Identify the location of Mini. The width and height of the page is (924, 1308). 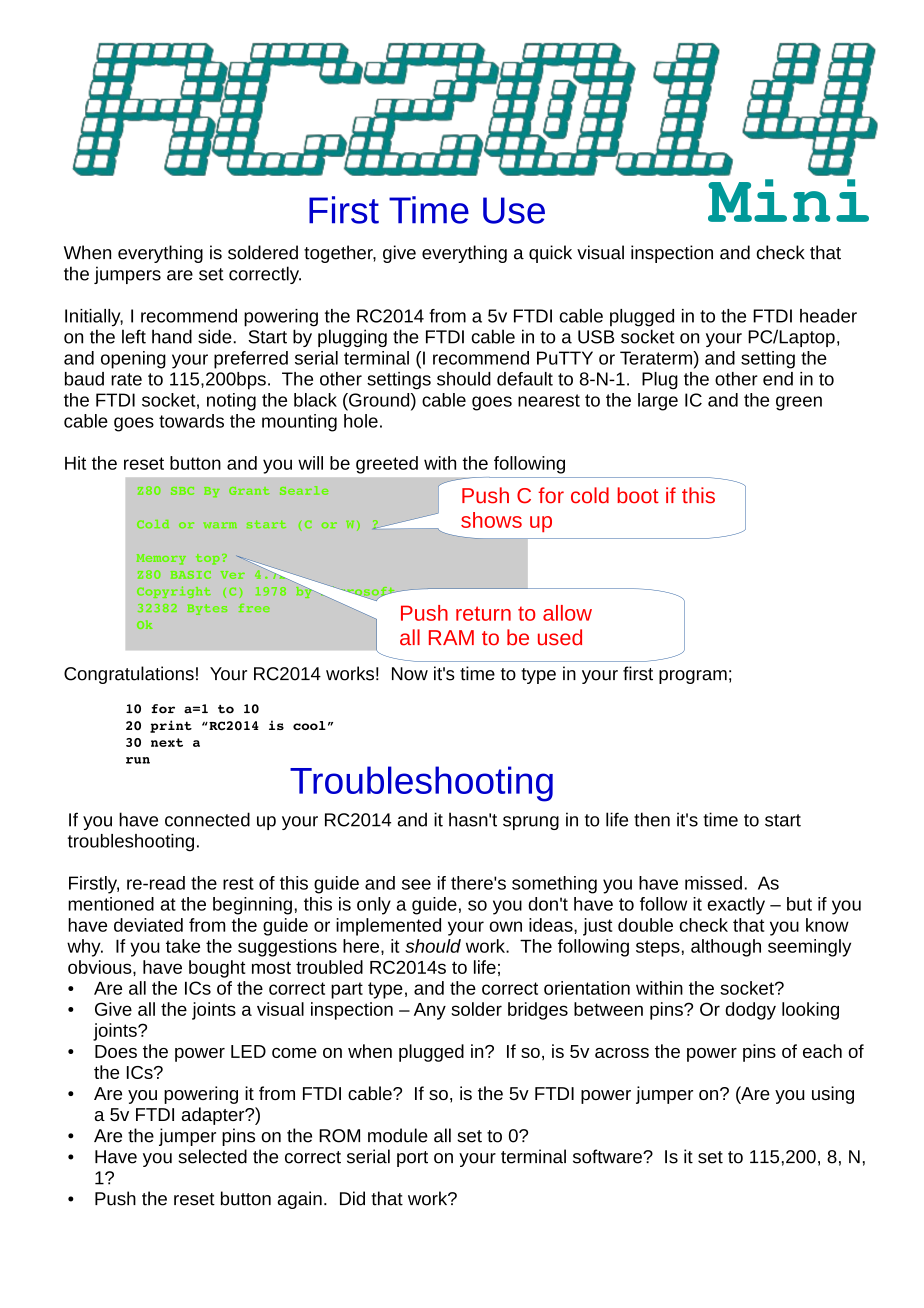
(788, 200).
